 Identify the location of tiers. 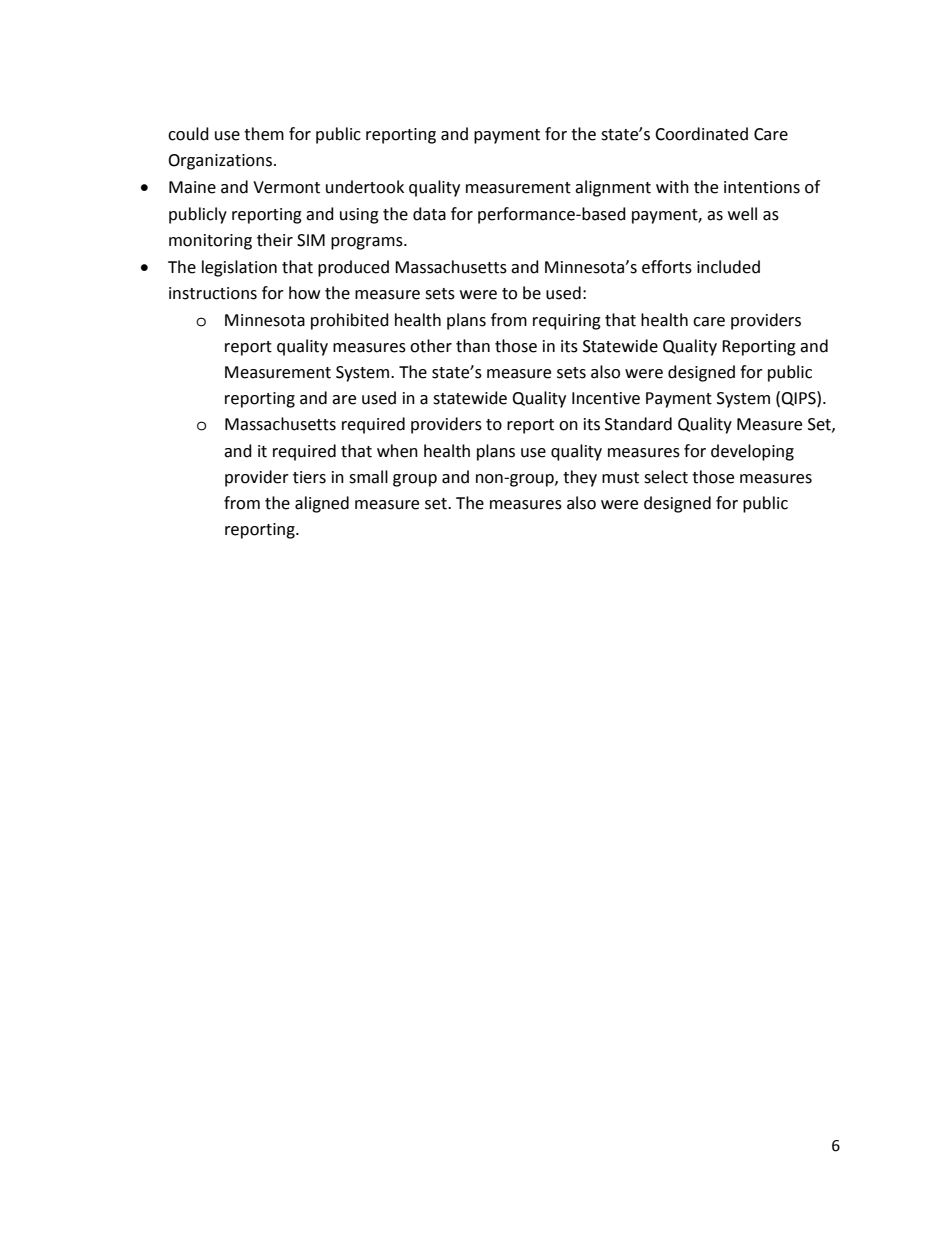
(309, 477).
